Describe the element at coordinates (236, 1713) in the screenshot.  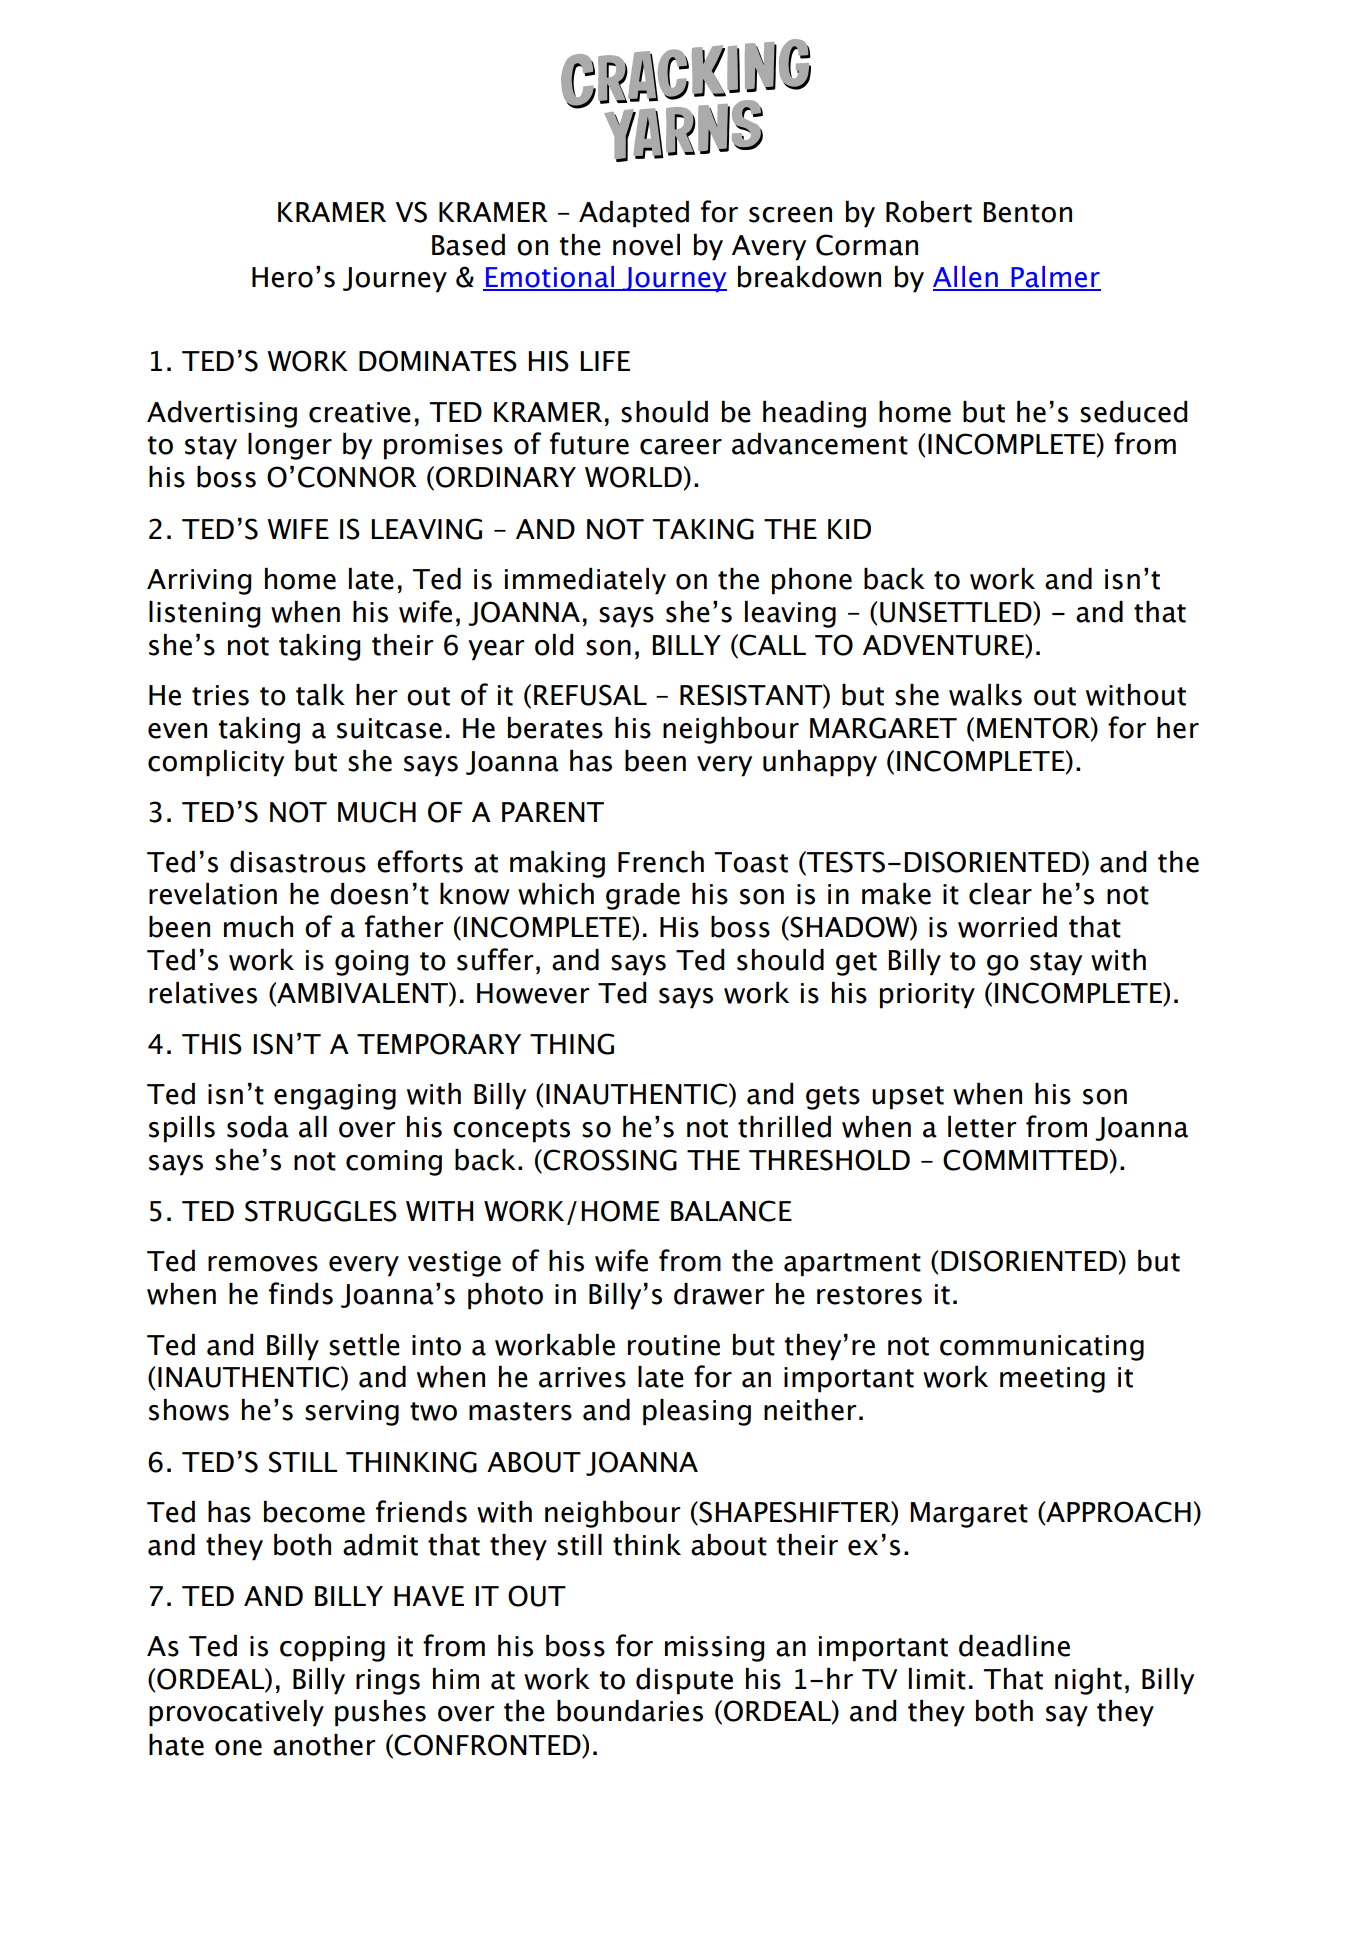
I see `provocatively` at that location.
